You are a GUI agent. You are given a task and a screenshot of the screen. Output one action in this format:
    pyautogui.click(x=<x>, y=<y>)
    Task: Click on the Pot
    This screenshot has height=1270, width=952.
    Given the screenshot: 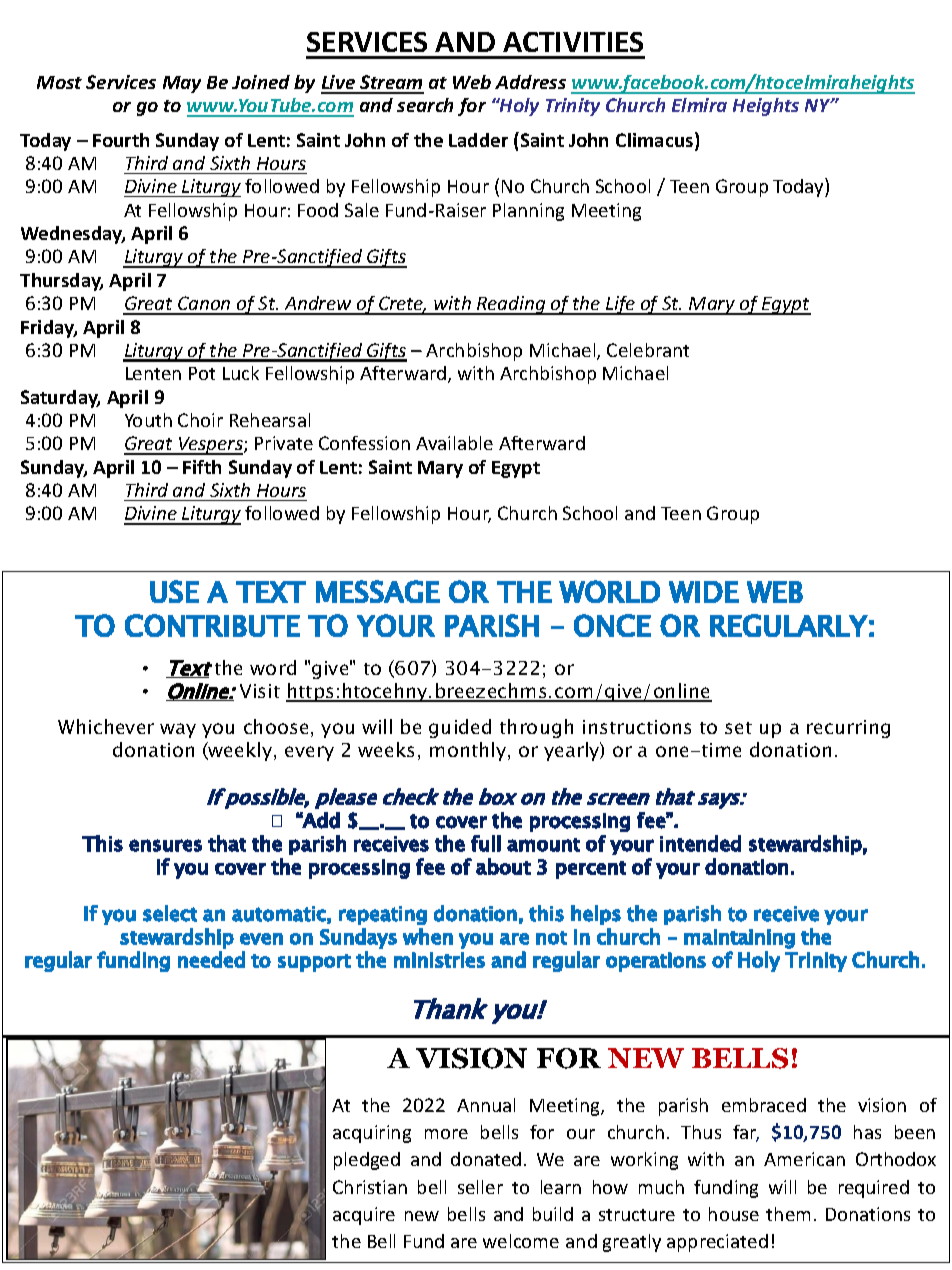 What is the action you would take?
    pyautogui.click(x=202, y=373)
